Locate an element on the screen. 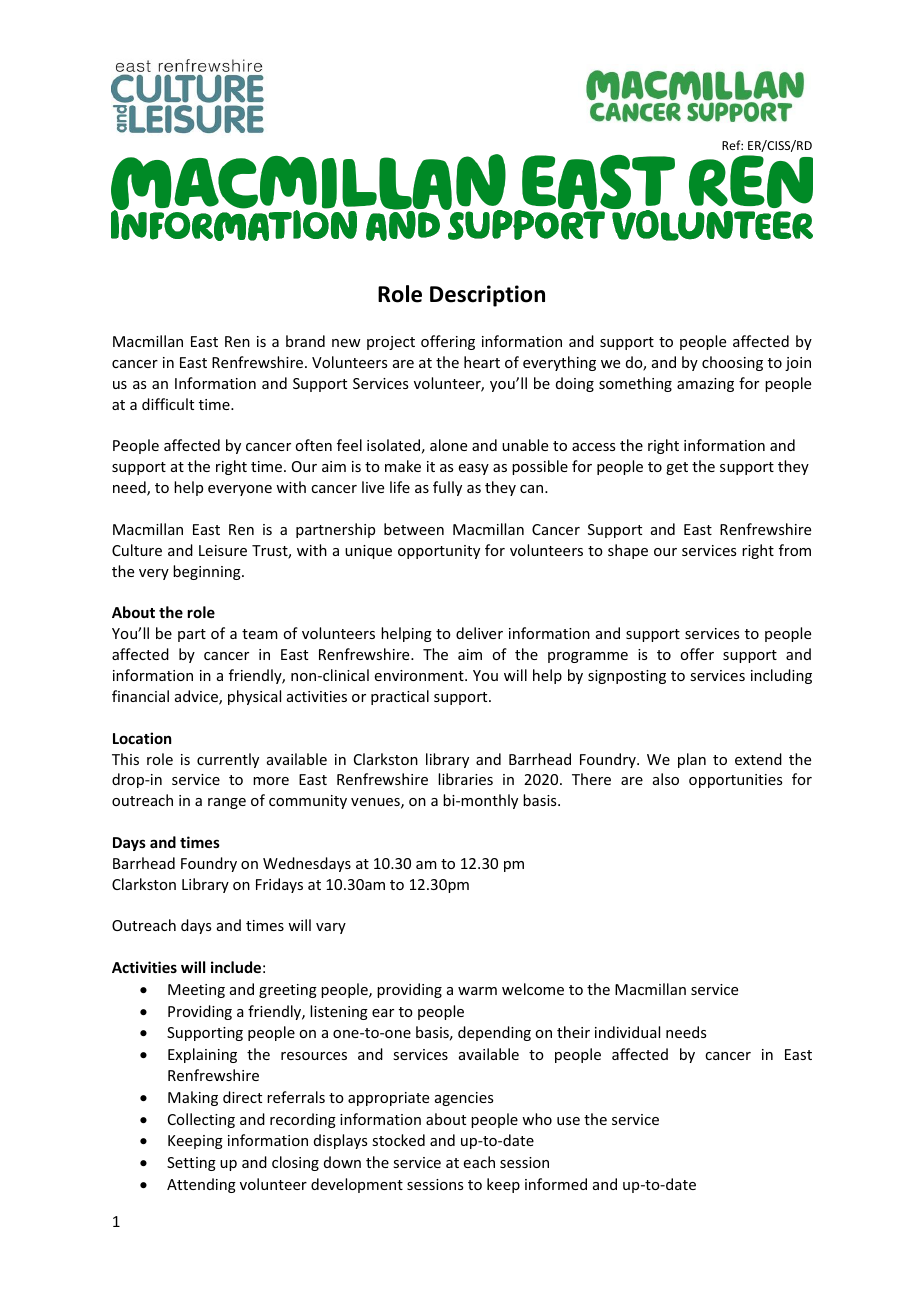  plan is located at coordinates (692, 760).
